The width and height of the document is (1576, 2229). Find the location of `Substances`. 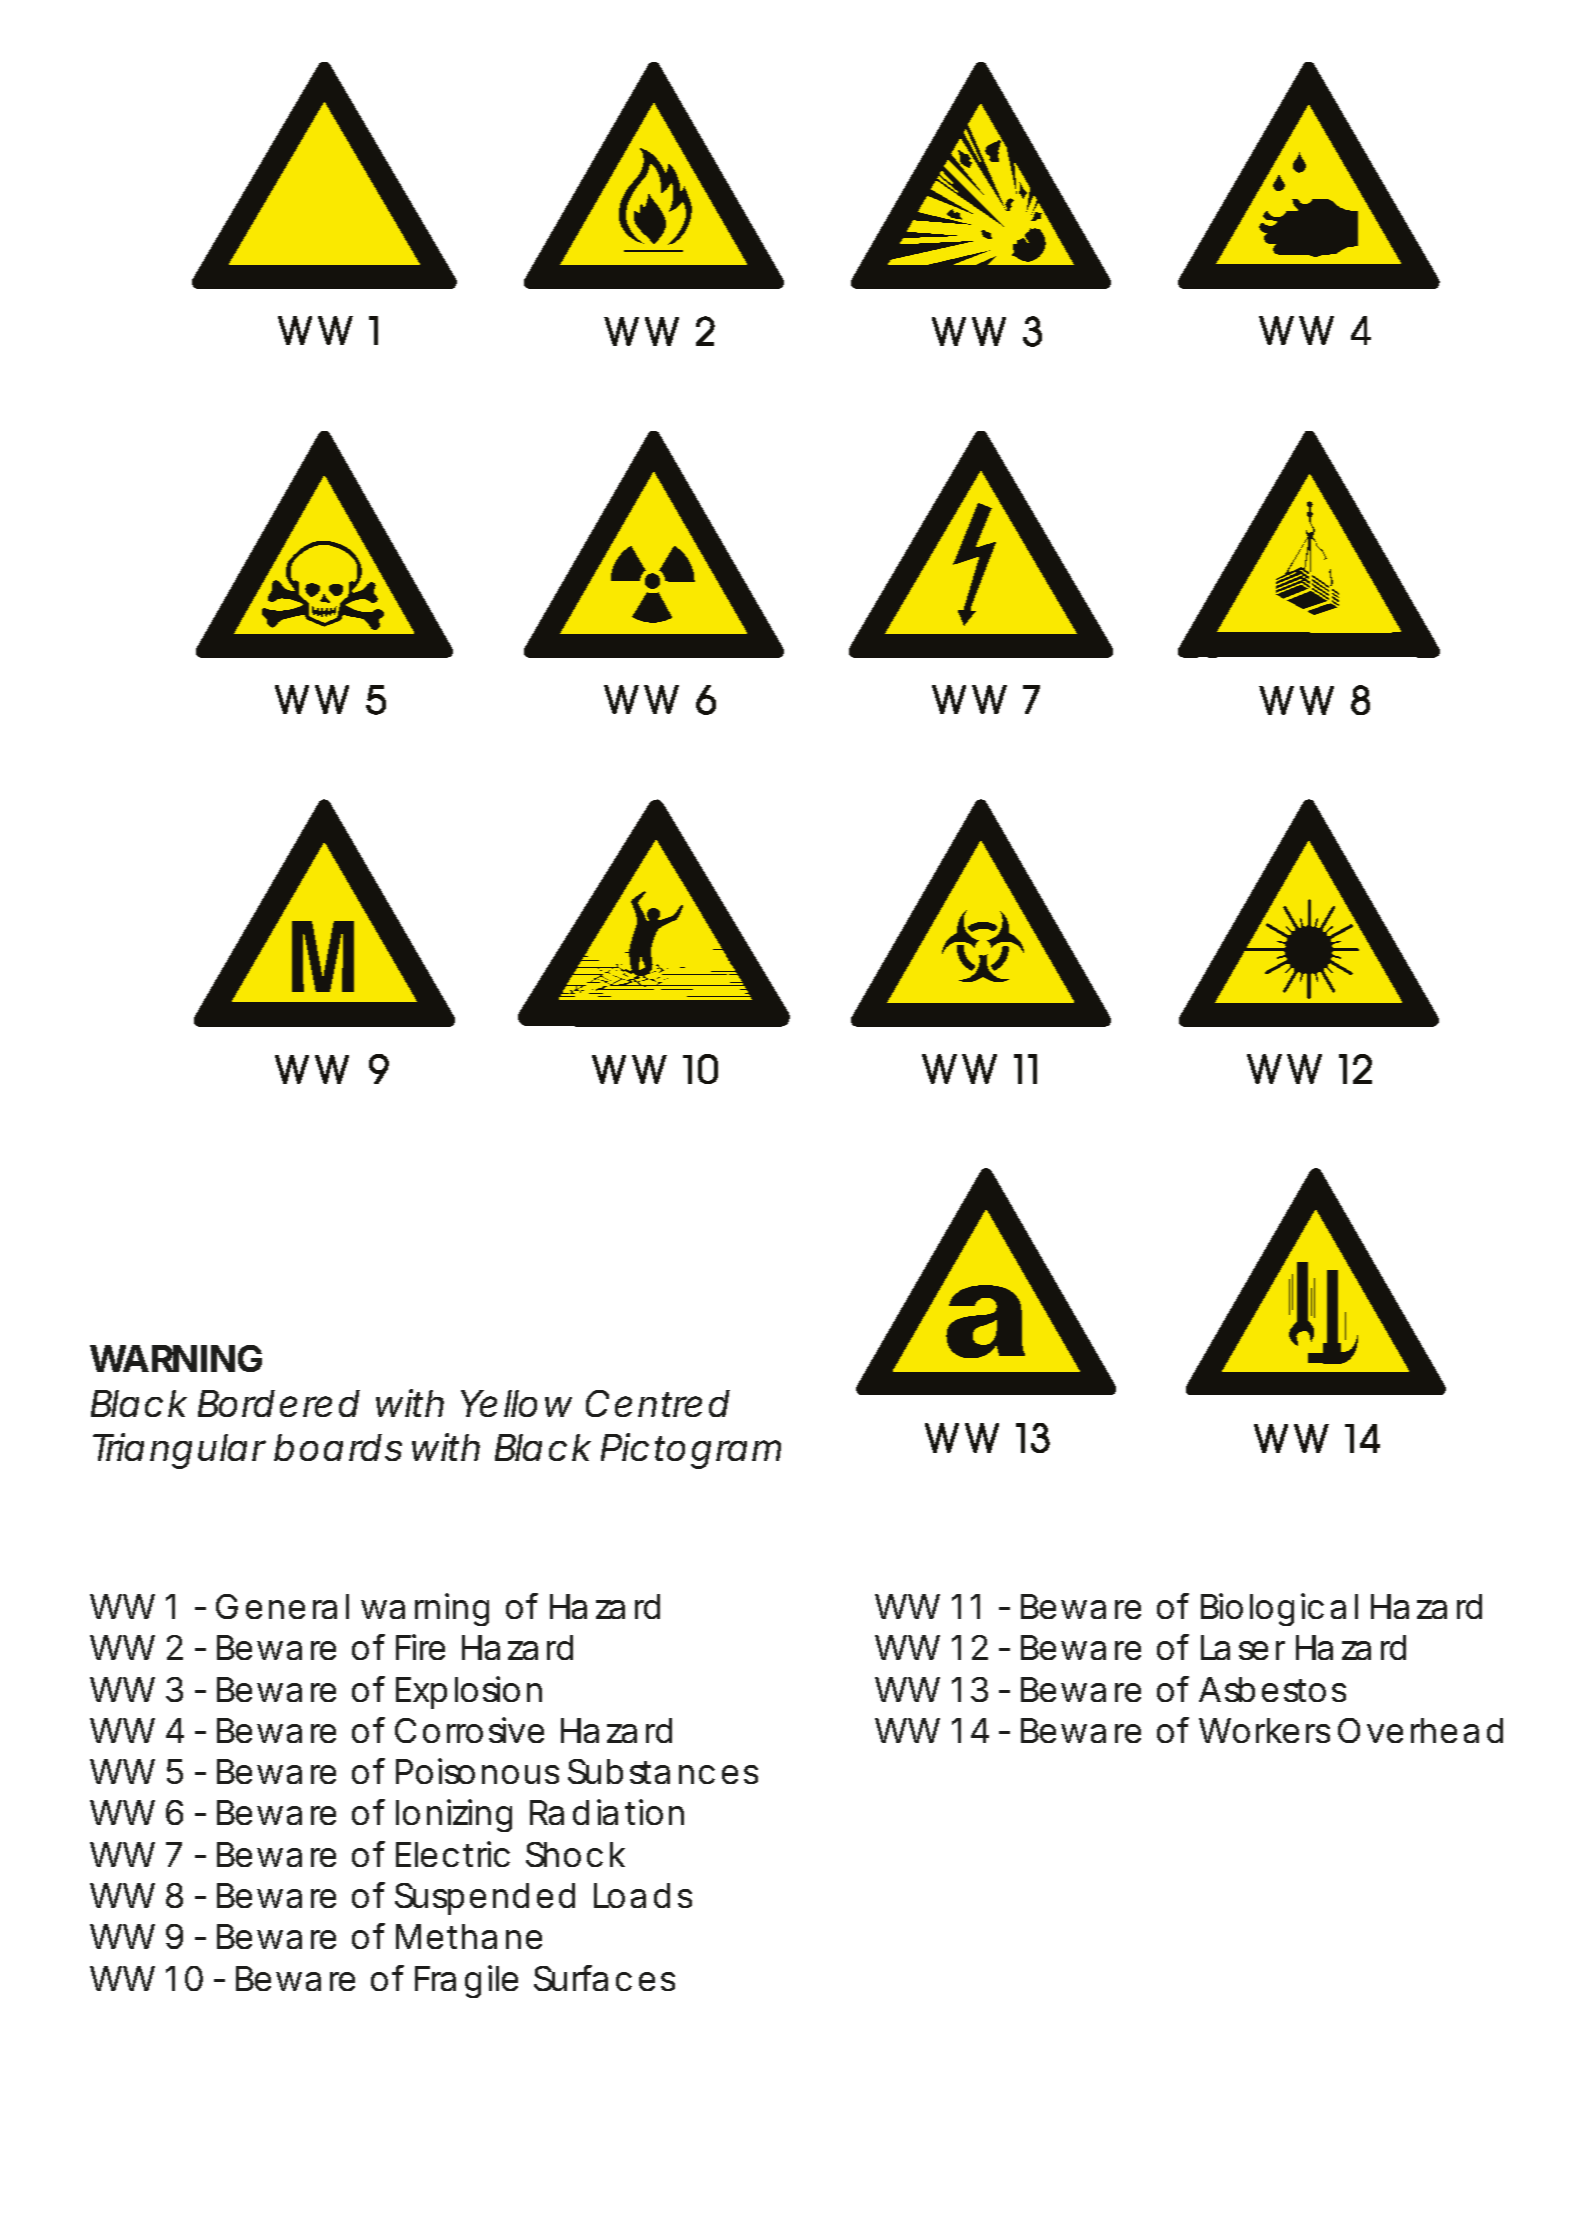

Substances is located at coordinates (663, 1771).
